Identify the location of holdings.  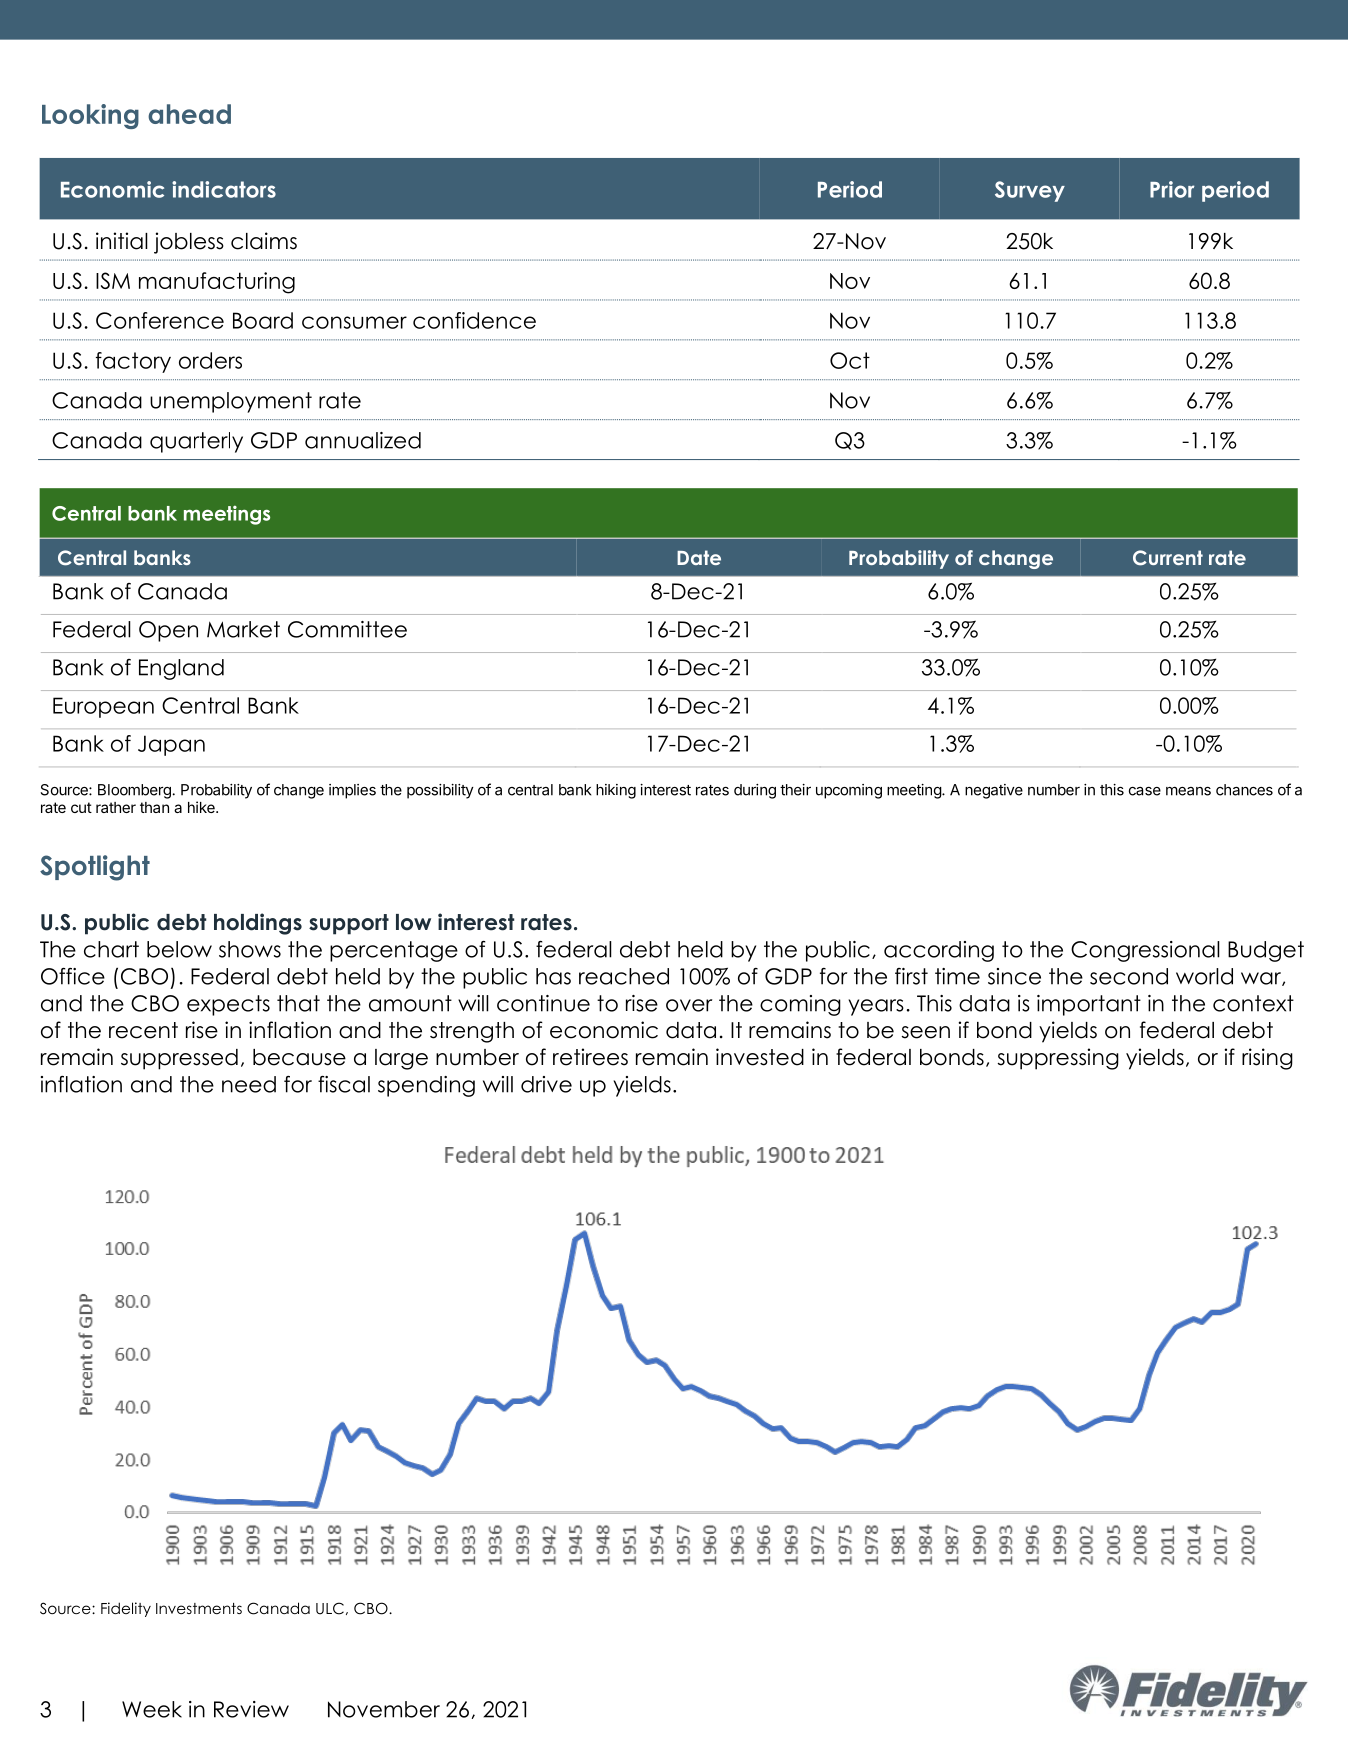
(258, 924).
